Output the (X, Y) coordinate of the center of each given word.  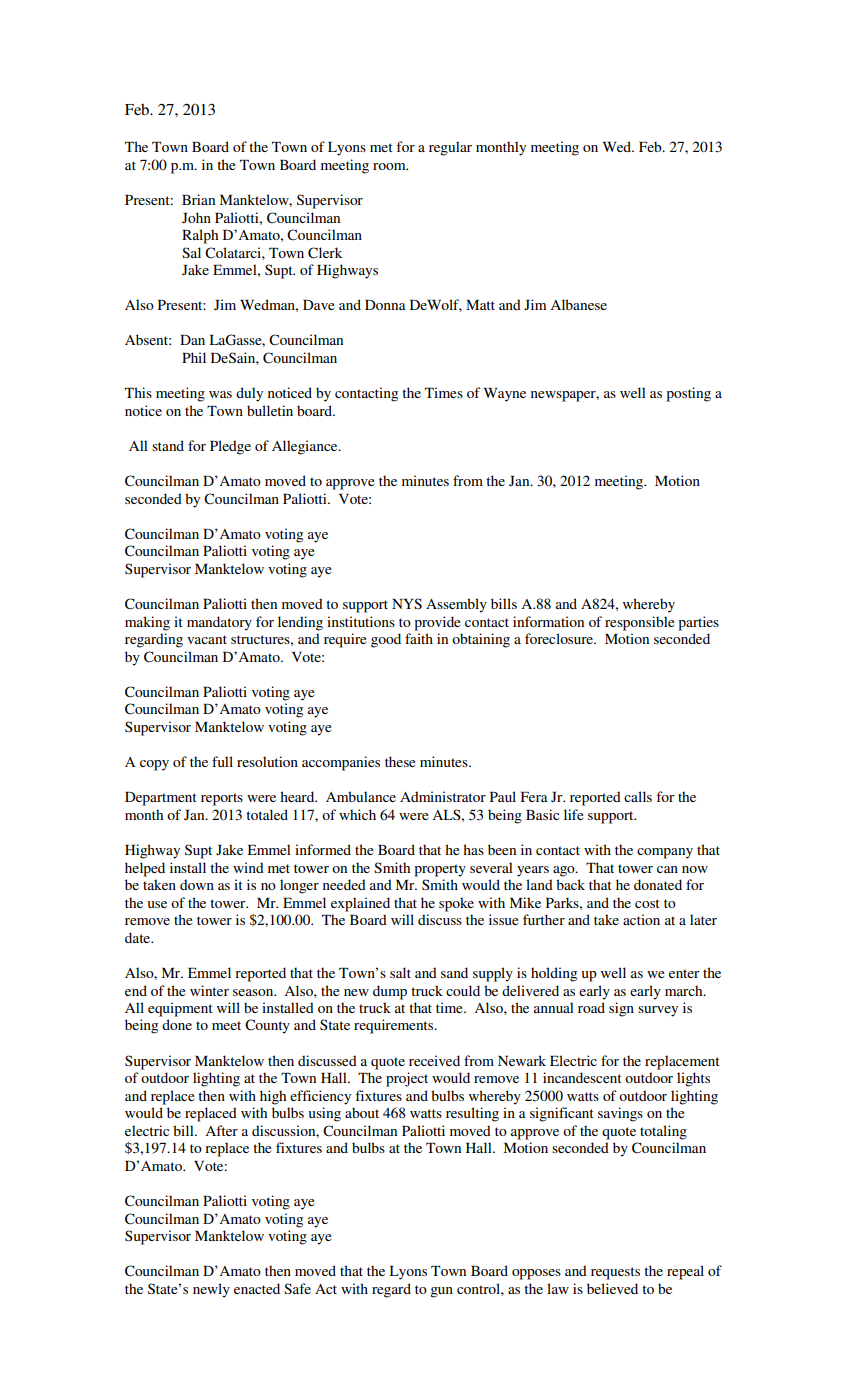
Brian (198, 199)
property (440, 870)
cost (647, 903)
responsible (639, 623)
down (197, 884)
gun (441, 1292)
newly (211, 1290)
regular (450, 148)
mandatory (219, 623)
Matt (480, 305)
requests (615, 1273)
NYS (407, 603)
